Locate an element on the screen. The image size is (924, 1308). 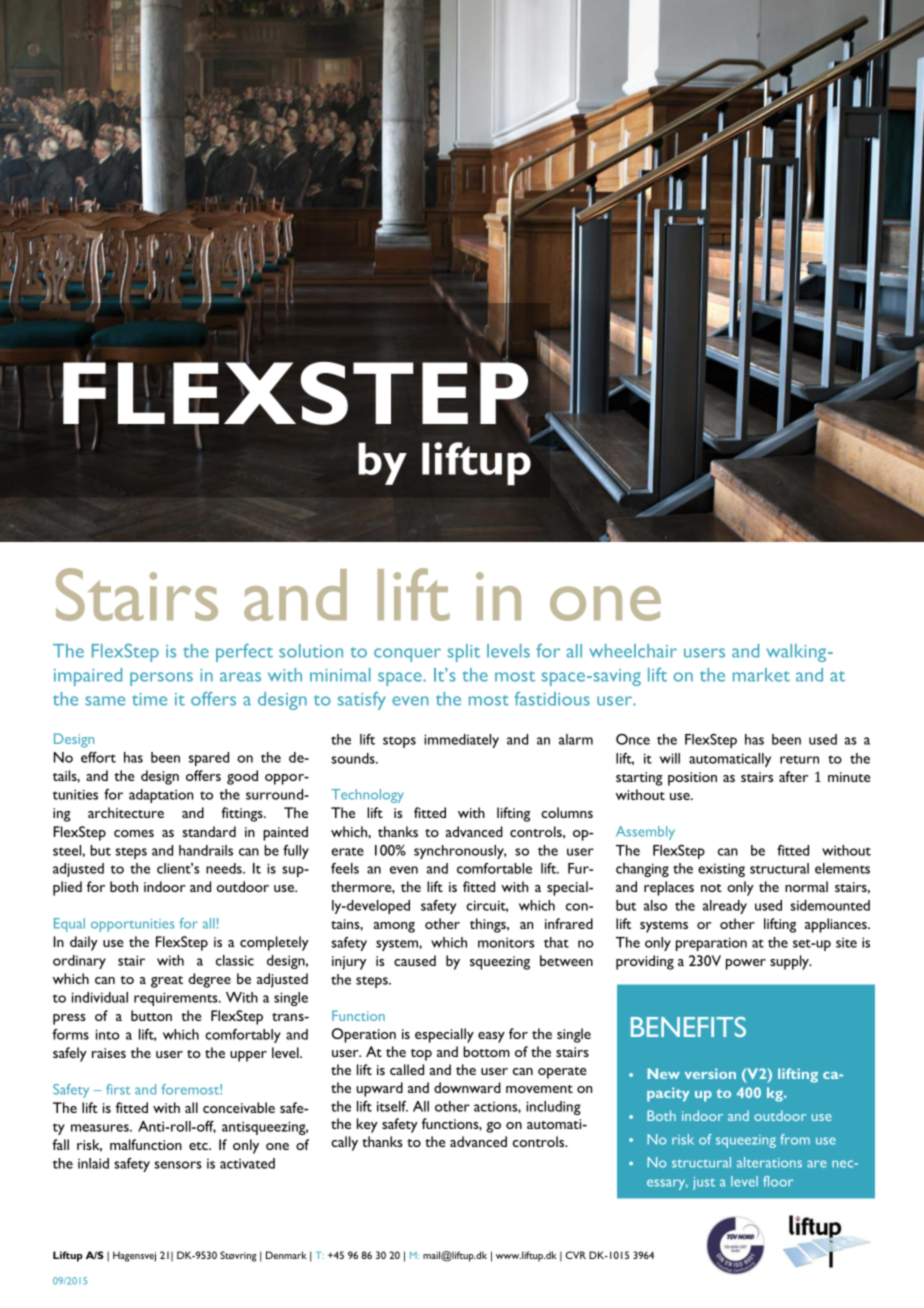
Denmark is located at coordinates (286, 1255).
